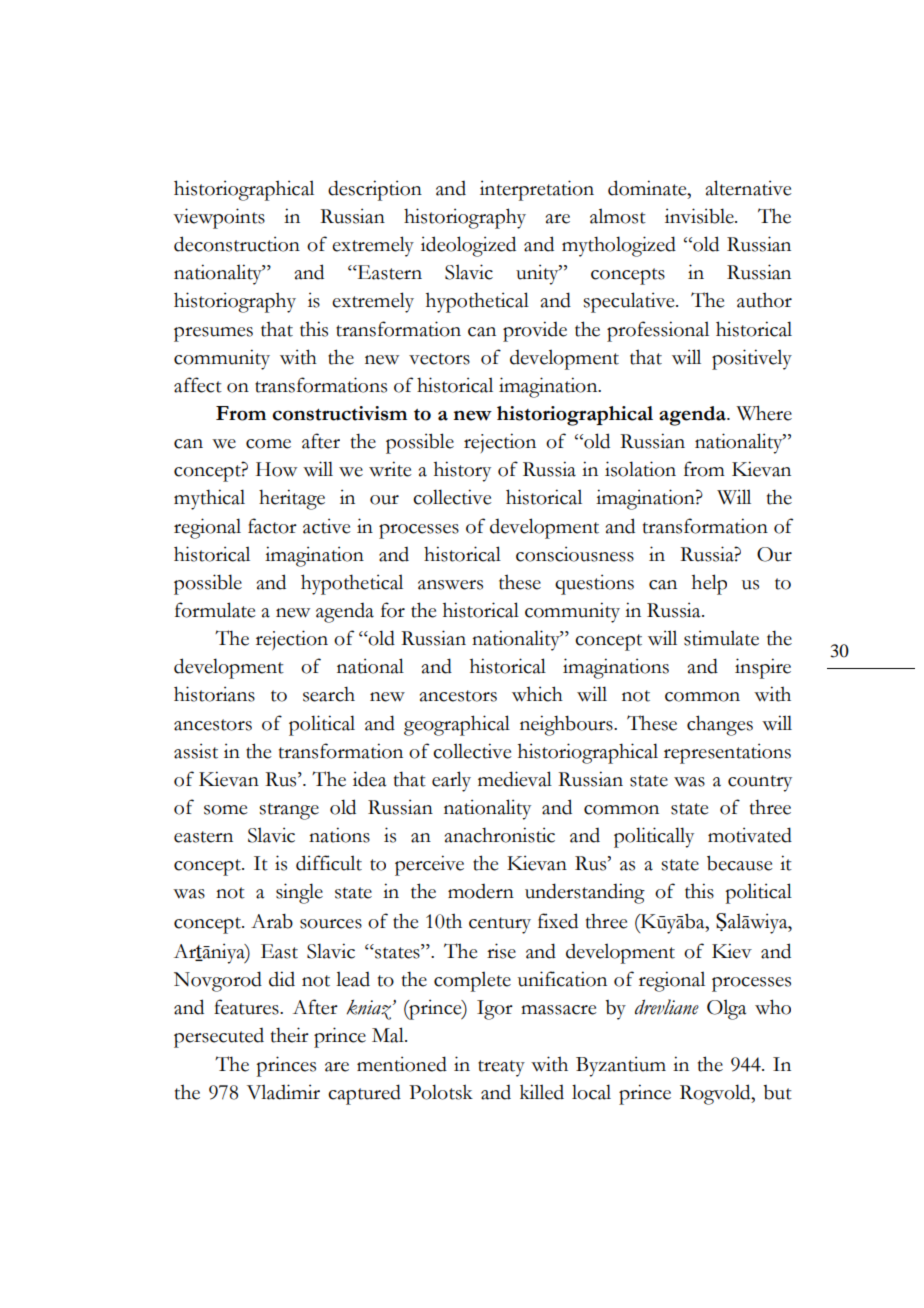 The width and height of the page is (924, 1308). I want to click on strange, so click(289, 811).
